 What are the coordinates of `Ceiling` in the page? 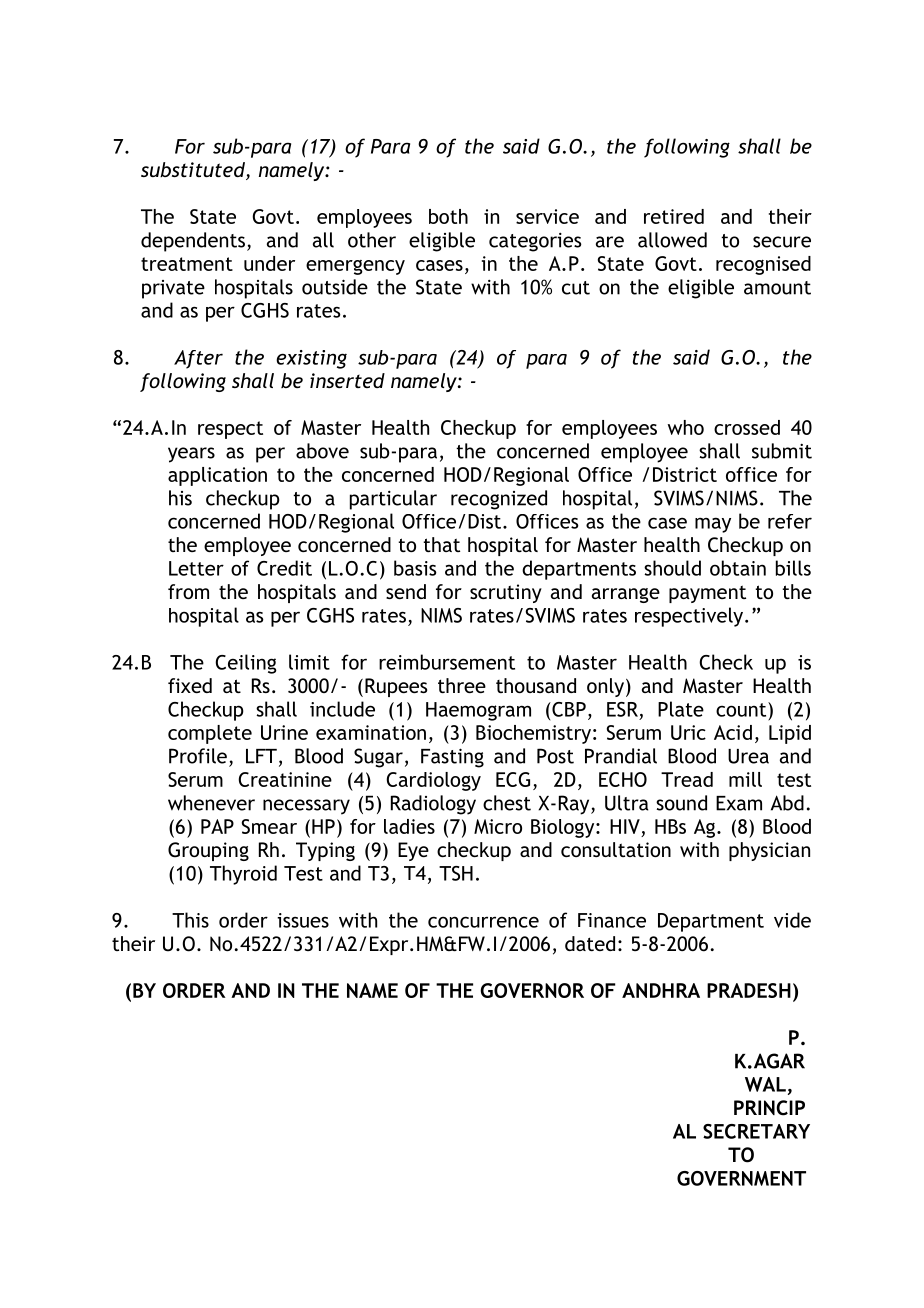 It's located at (246, 664).
